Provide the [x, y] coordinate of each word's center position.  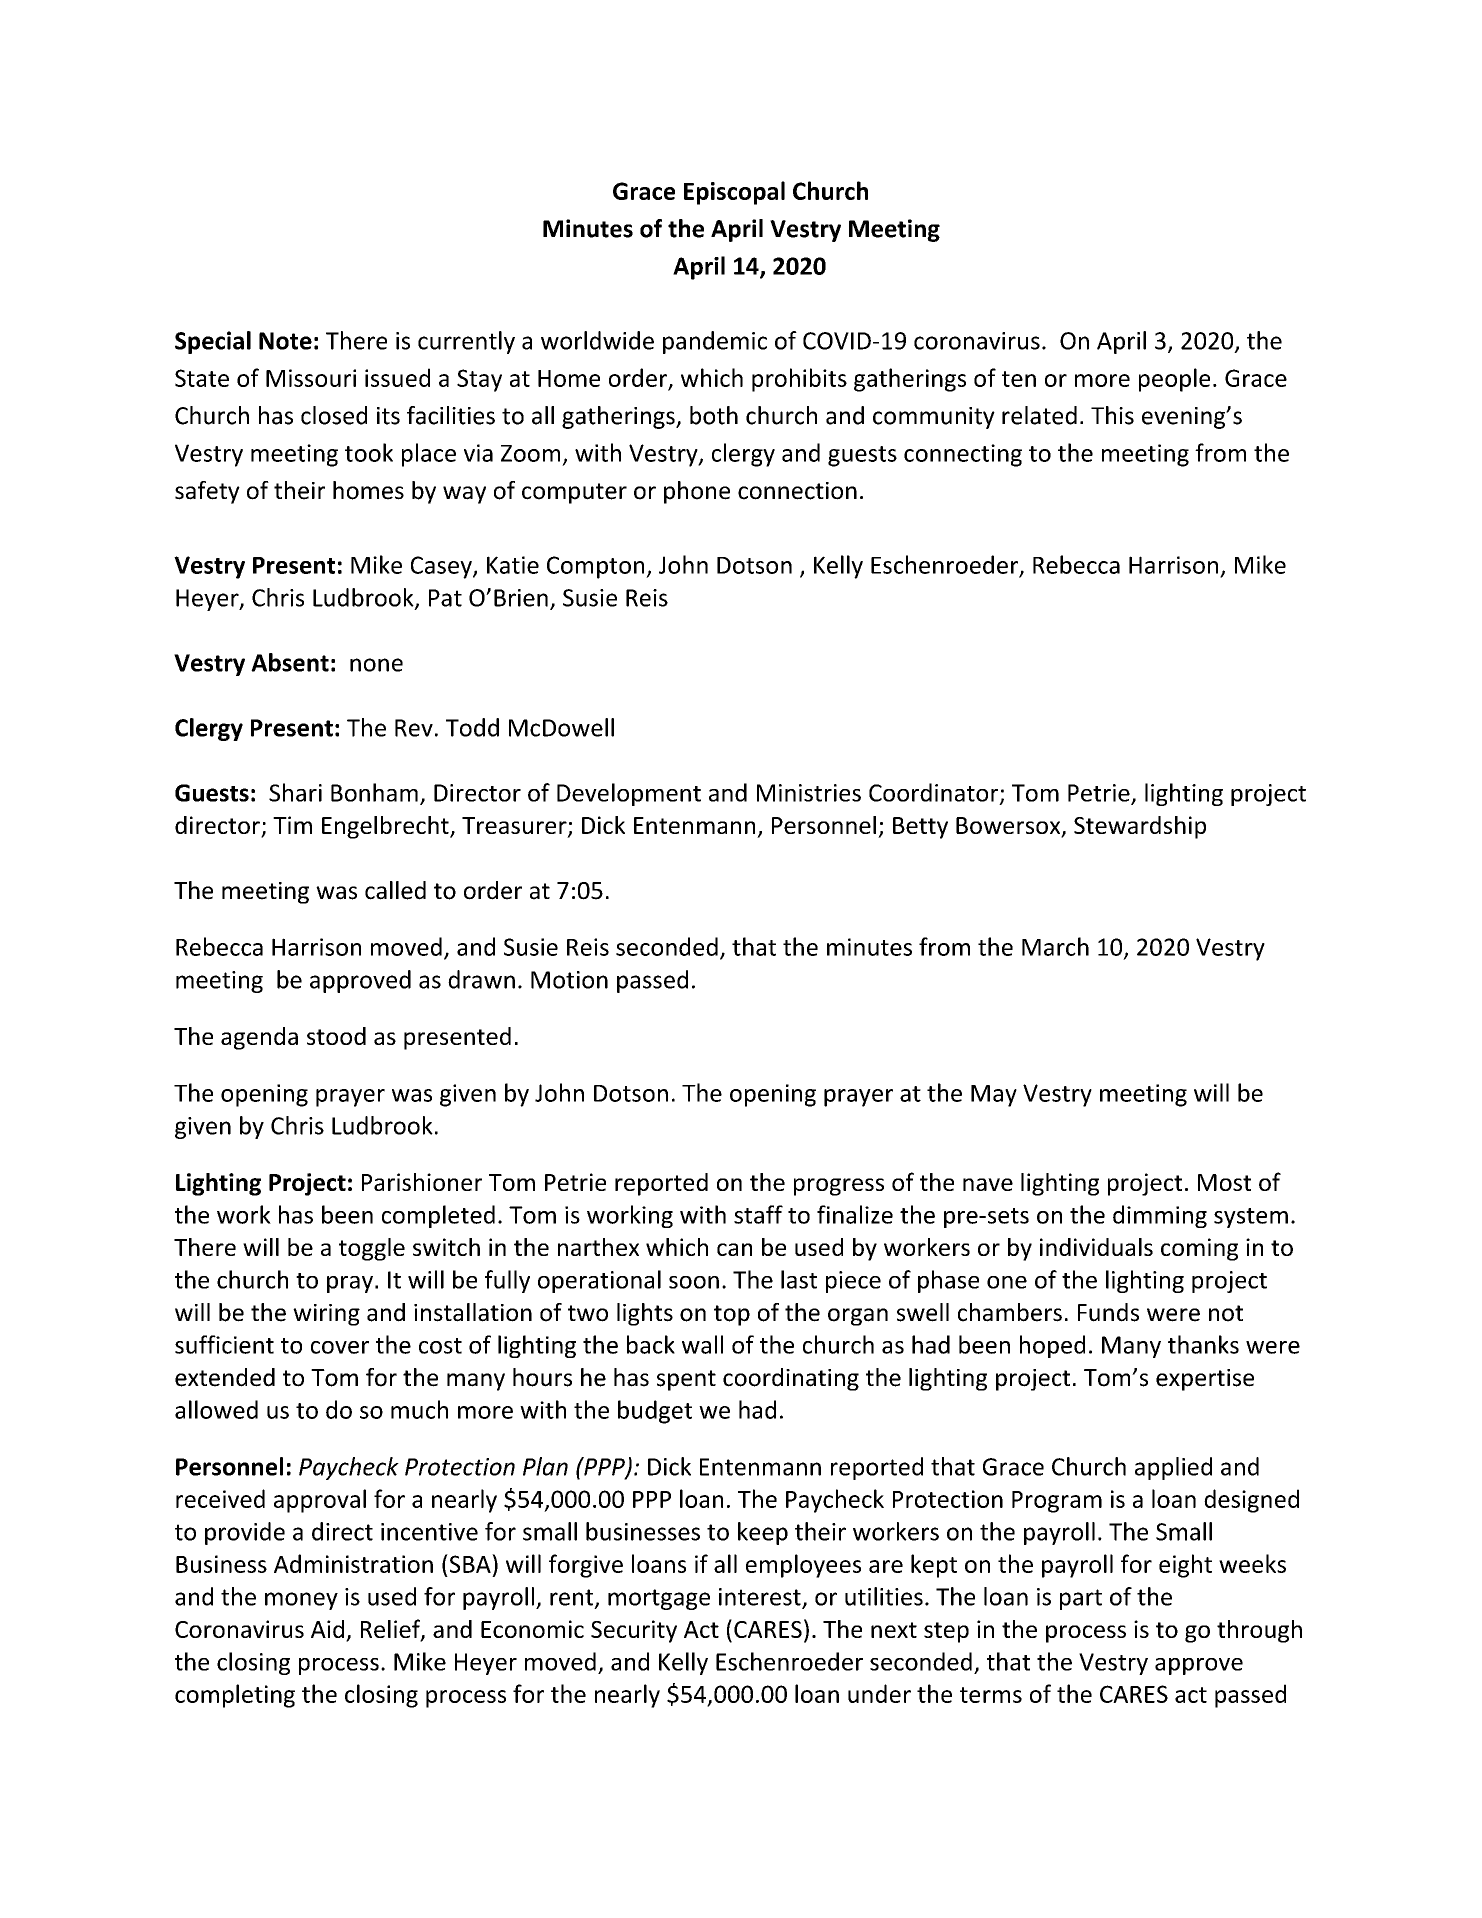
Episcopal [734, 193]
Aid [327, 1629]
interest [761, 1598]
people [1174, 380]
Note [285, 341]
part [1081, 1599]
